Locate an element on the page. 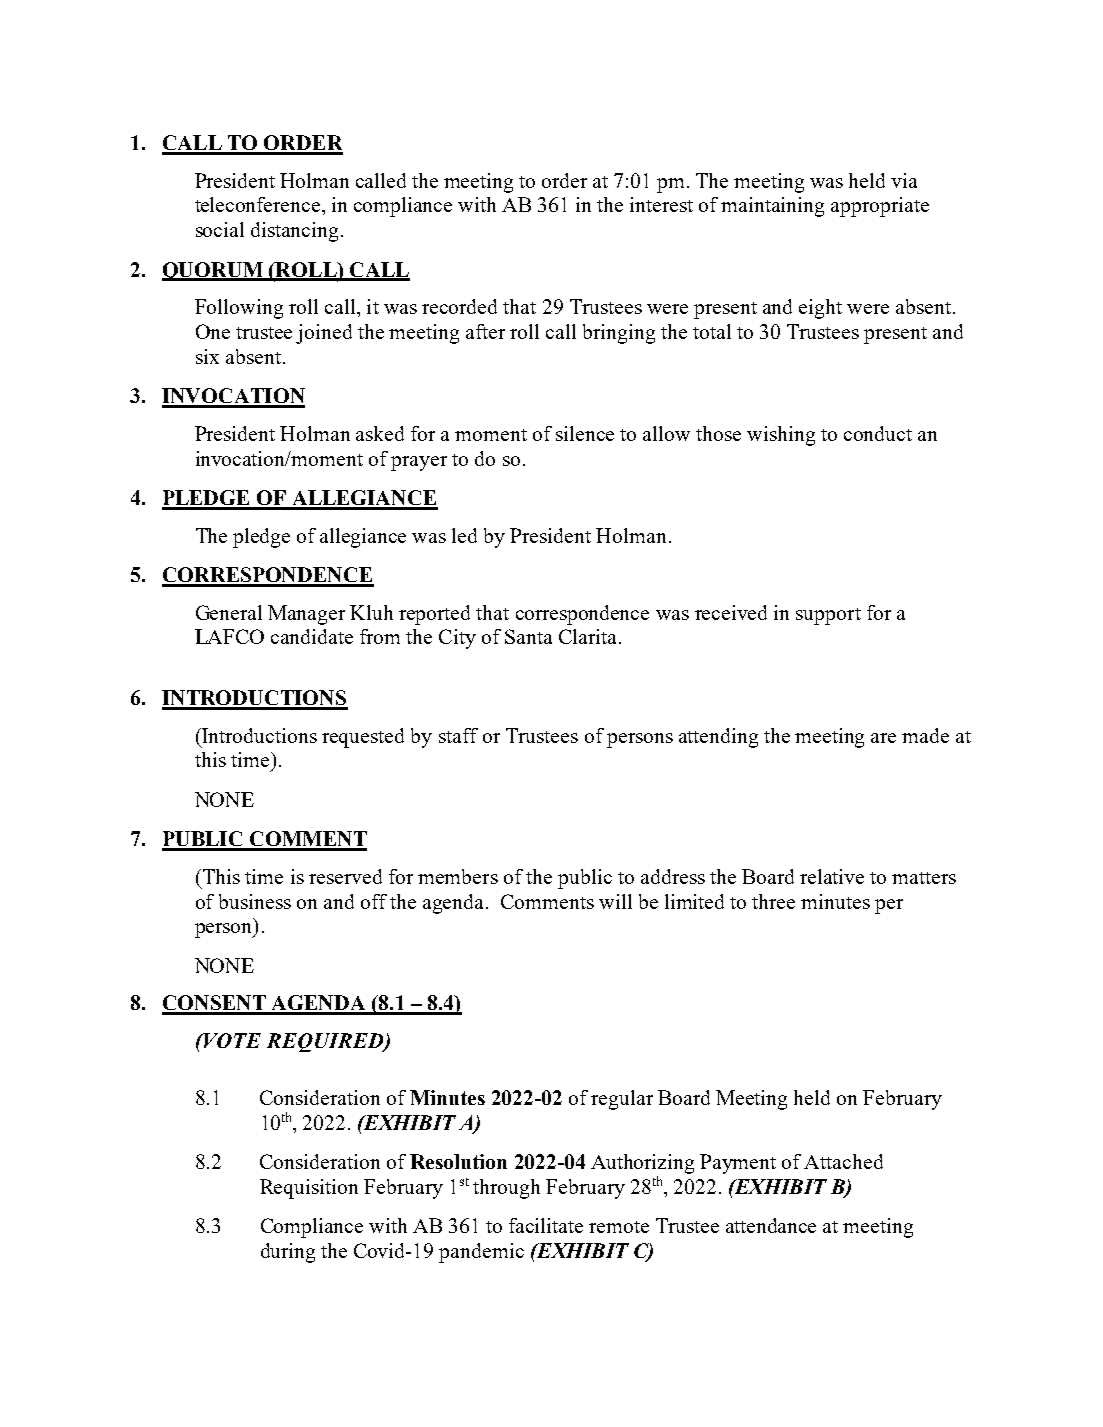  distancing is located at coordinates (296, 232).
